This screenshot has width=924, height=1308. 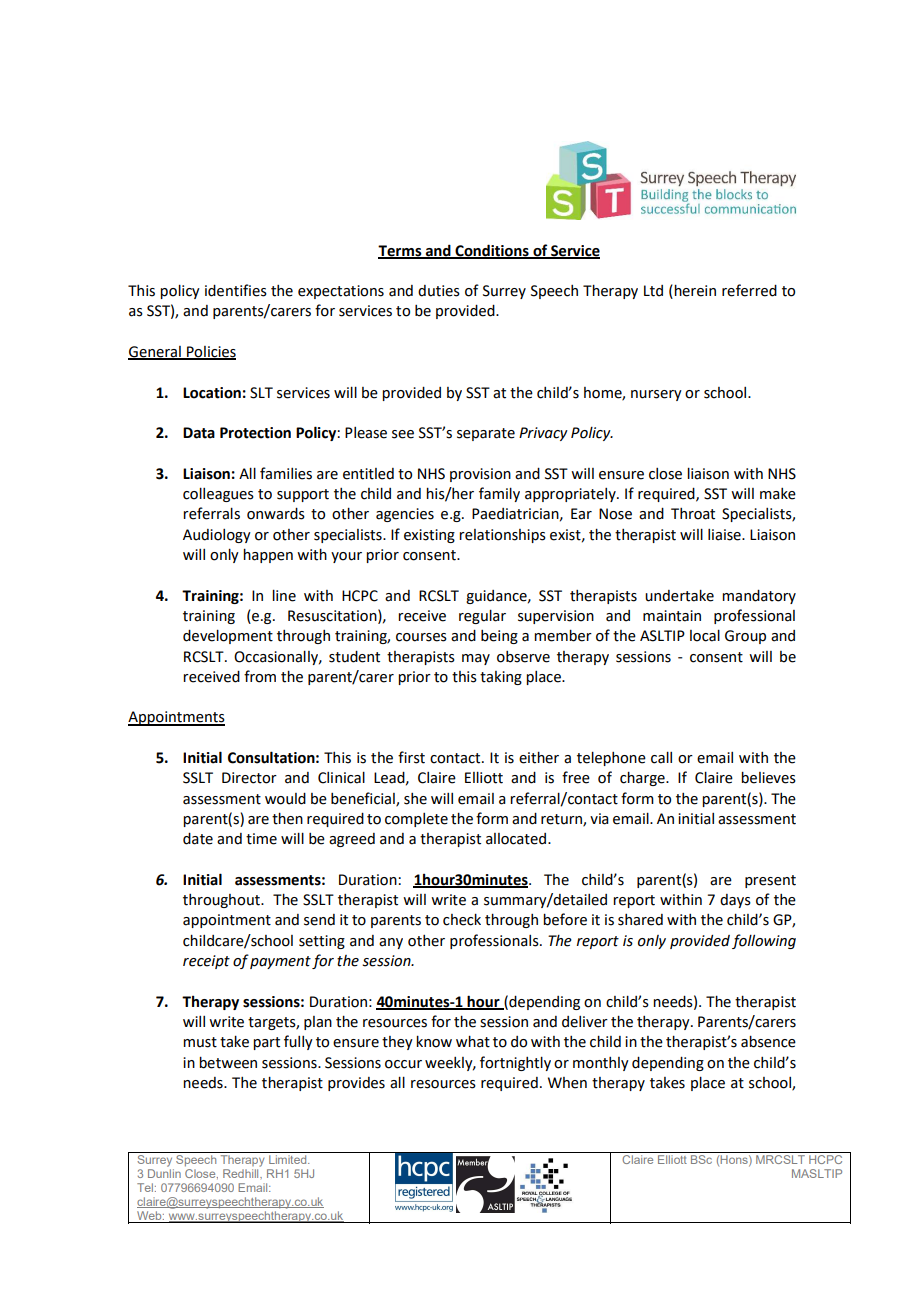 What do you see at coordinates (661, 757) in the screenshot?
I see `call` at bounding box center [661, 757].
